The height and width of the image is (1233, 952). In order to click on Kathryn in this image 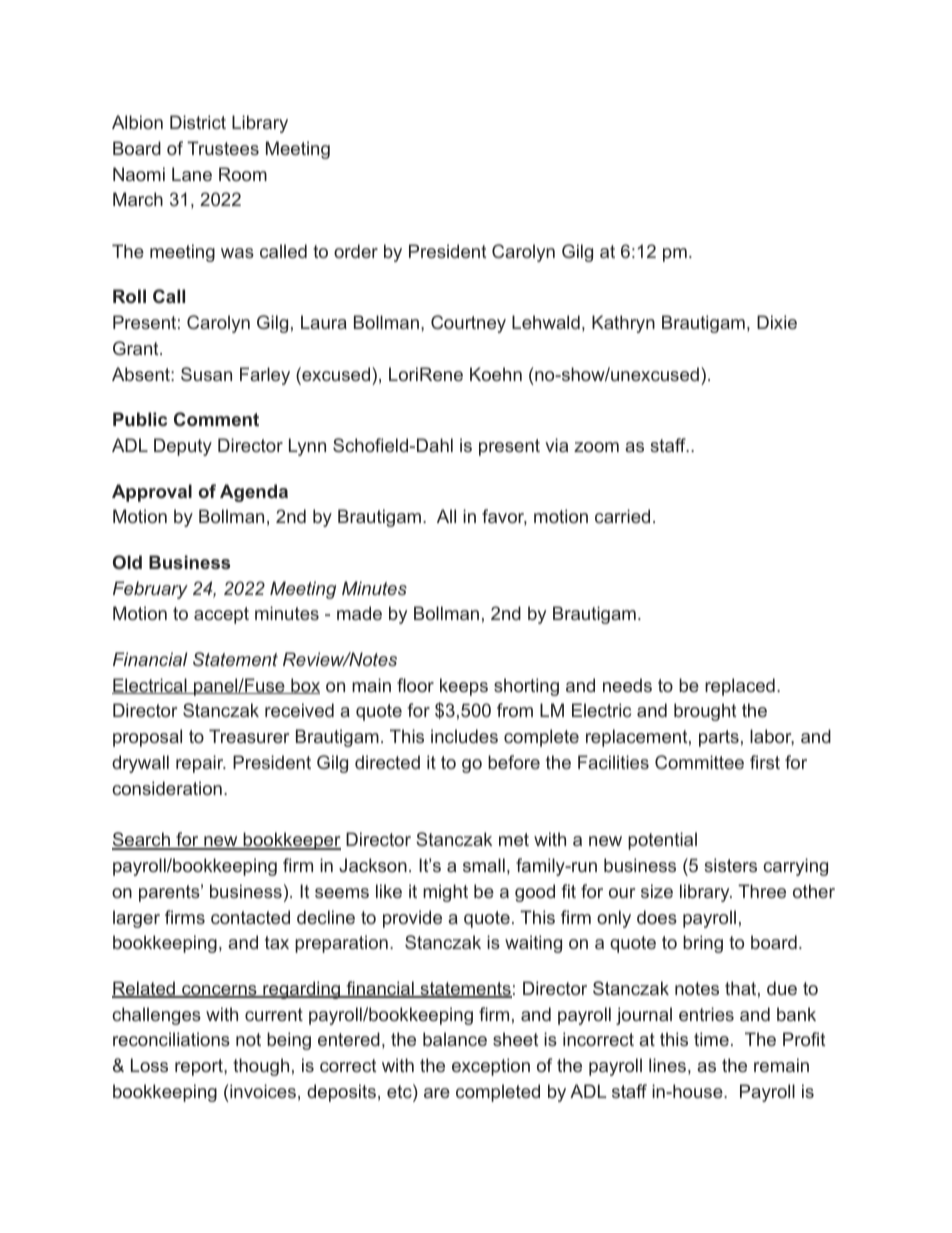, I will do `click(623, 324)`.
